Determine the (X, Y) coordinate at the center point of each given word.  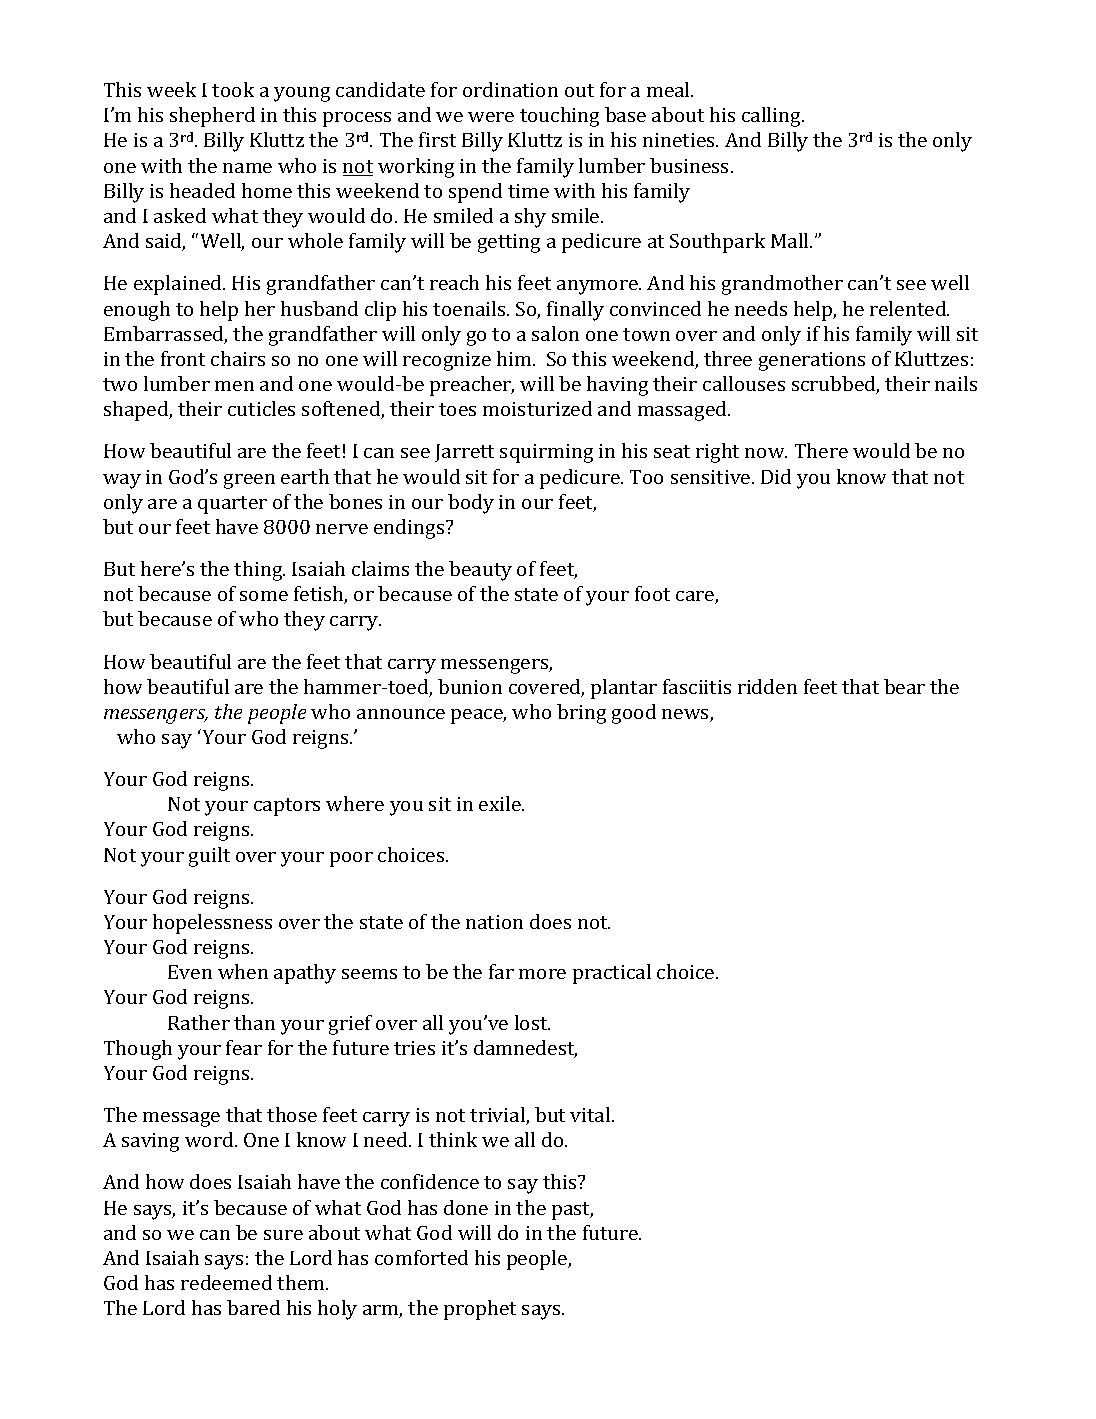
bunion (470, 686)
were (491, 117)
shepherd (212, 117)
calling (773, 117)
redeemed (226, 1282)
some (264, 596)
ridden (767, 686)
